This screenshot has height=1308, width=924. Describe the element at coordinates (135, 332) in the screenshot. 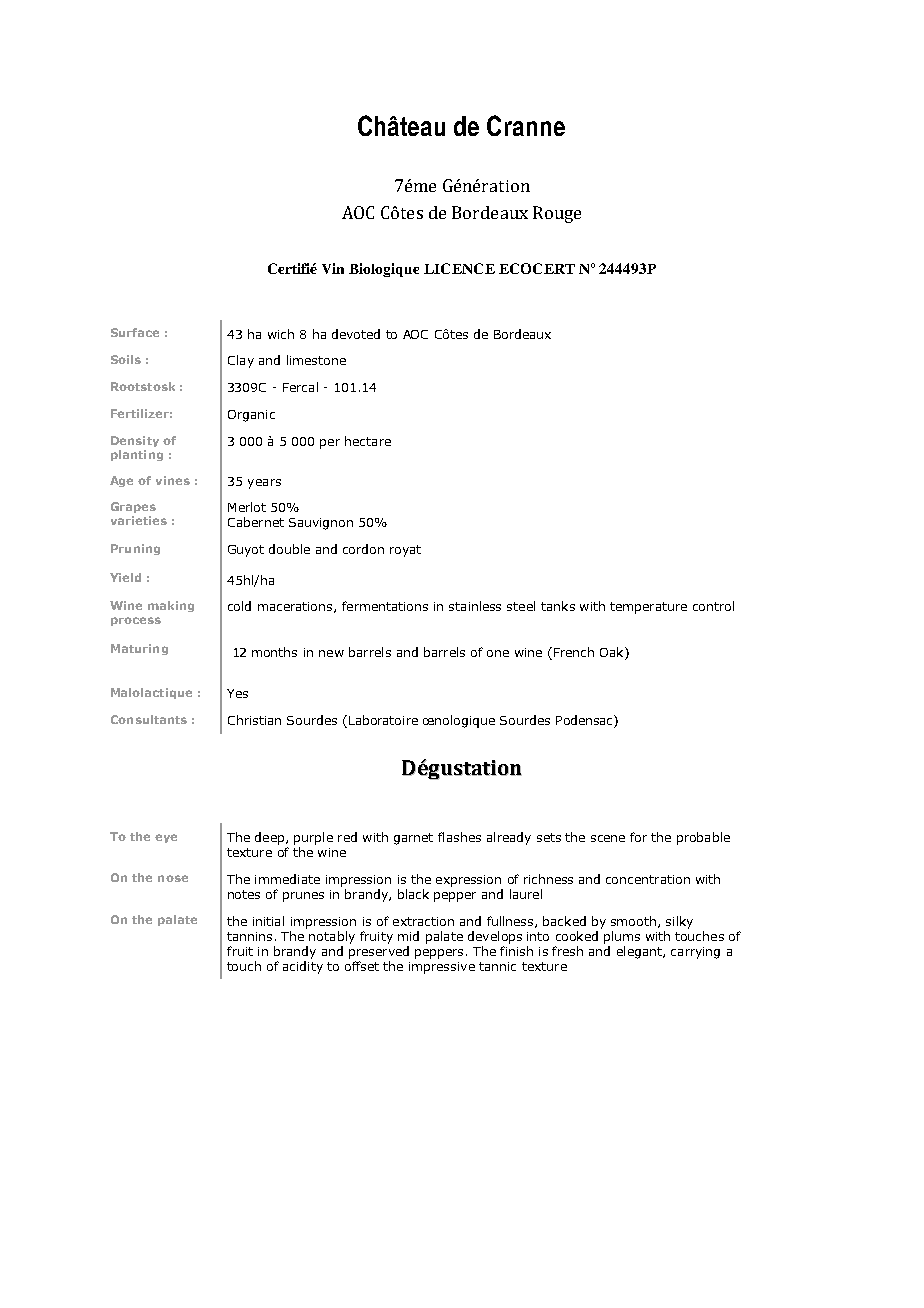

I see `Surface` at that location.
